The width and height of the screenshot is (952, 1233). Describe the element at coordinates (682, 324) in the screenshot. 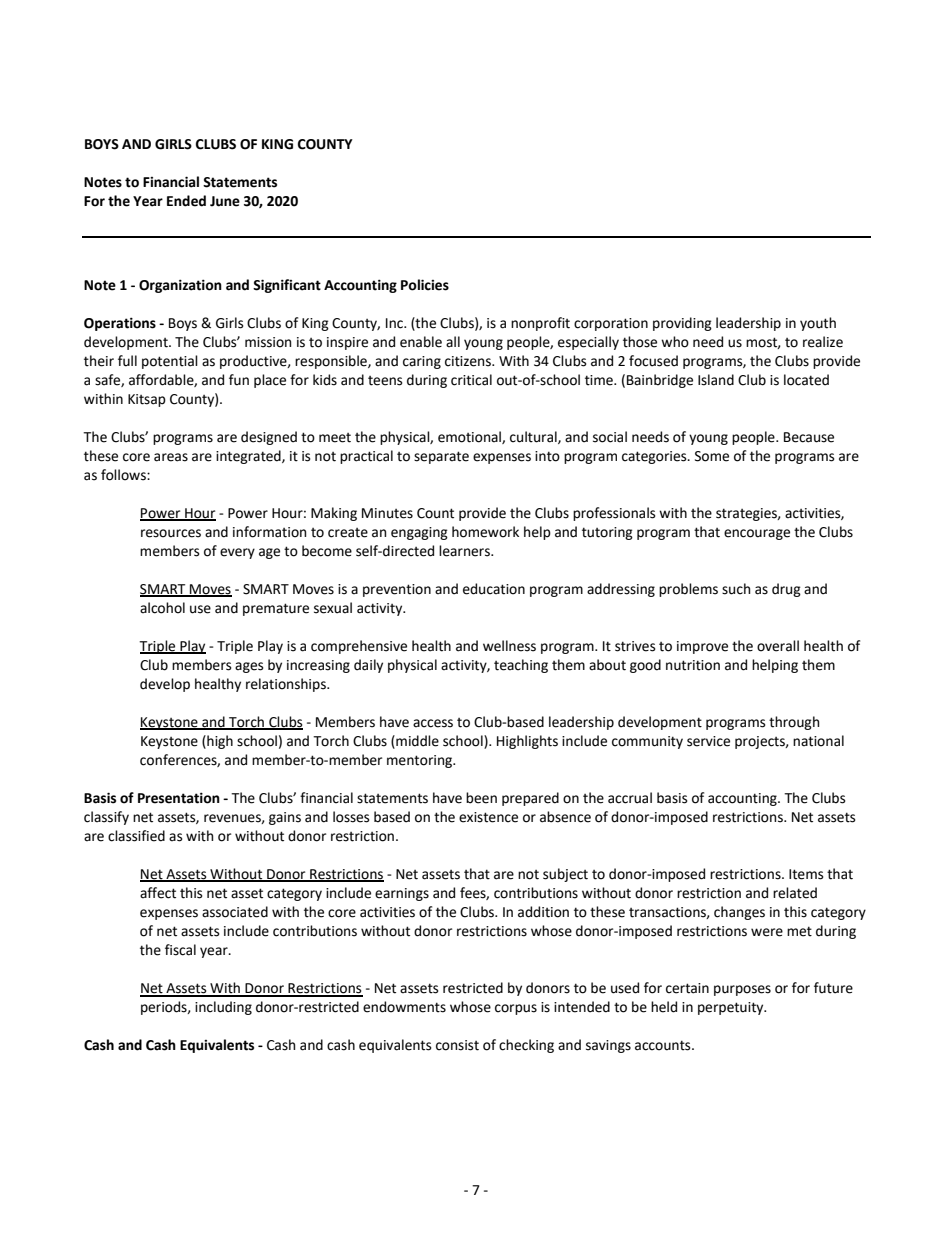

I see `providing` at that location.
